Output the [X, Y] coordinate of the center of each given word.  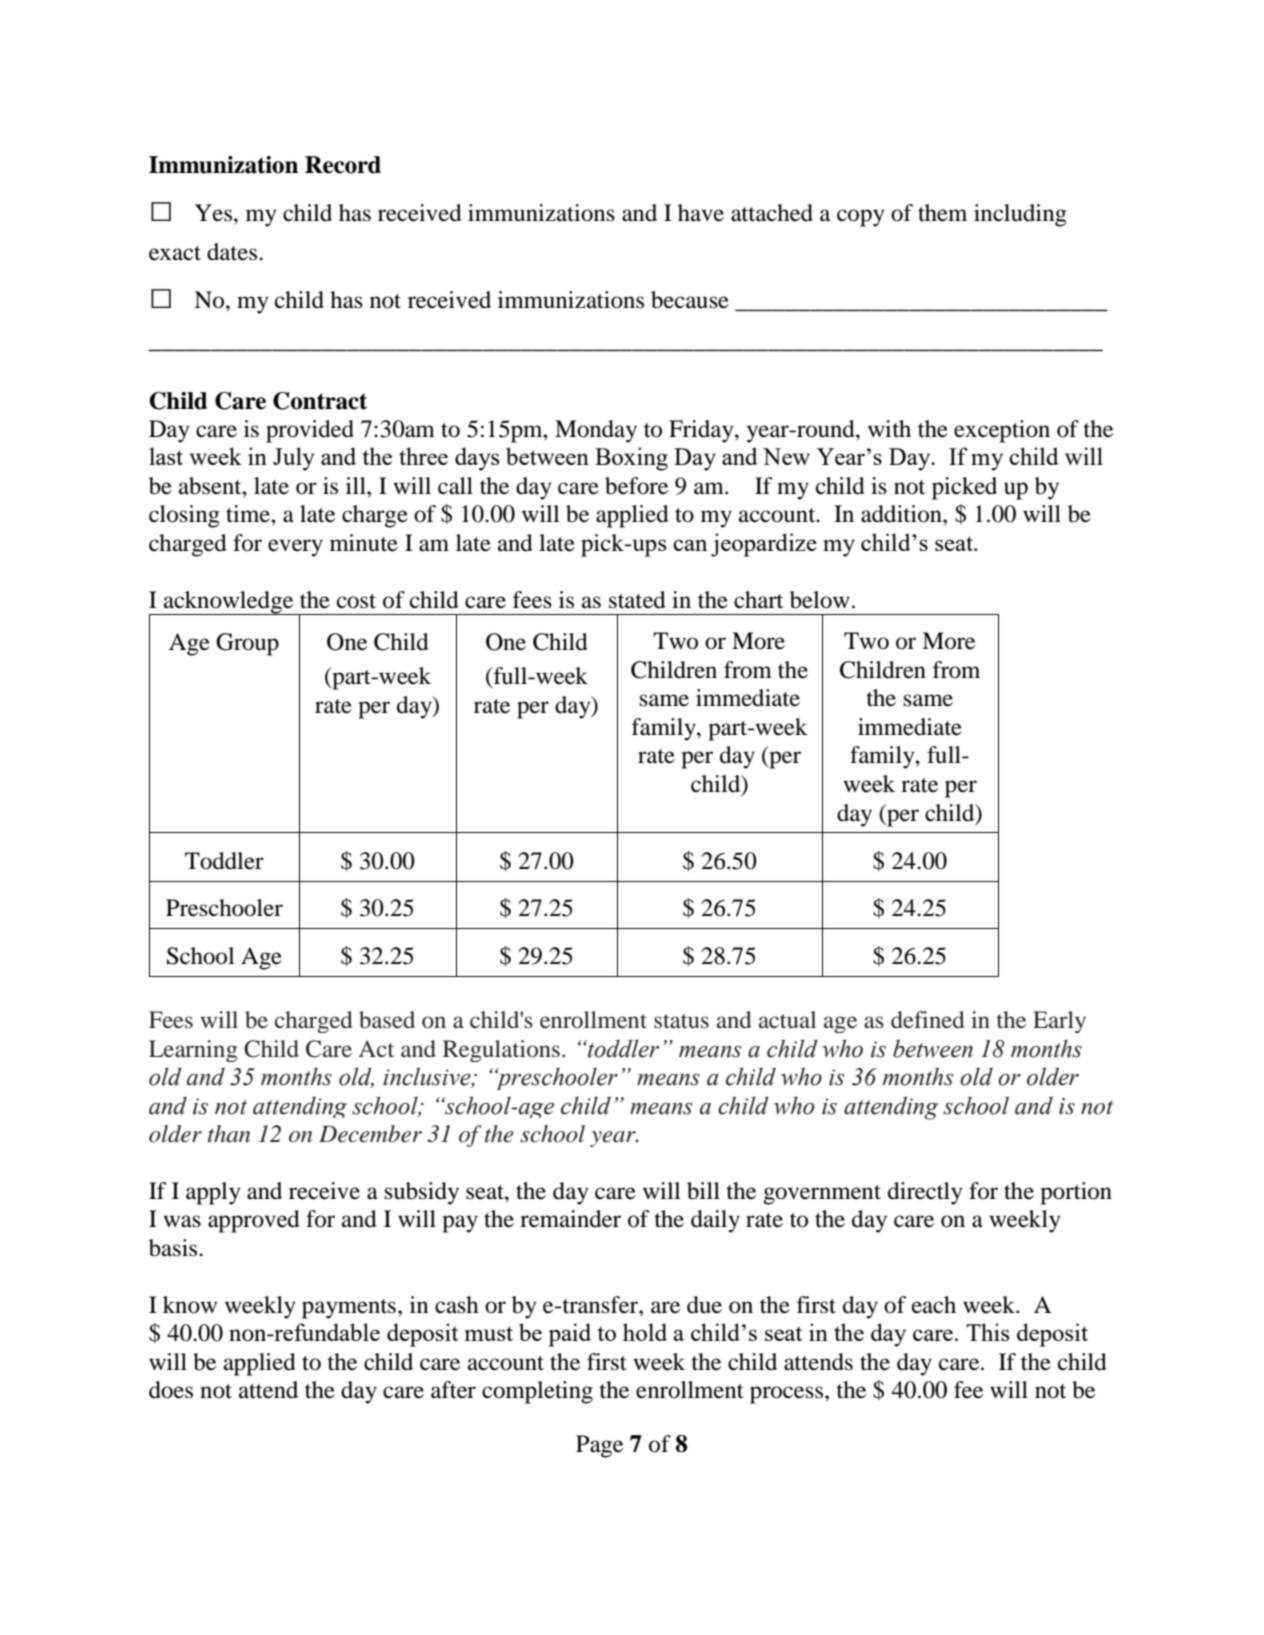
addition [902, 514]
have [701, 213]
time [249, 514]
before [636, 486]
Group [247, 644]
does [171, 1390]
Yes [213, 213]
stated [637, 600]
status [681, 1021]
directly [925, 1193]
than [229, 1134]
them [942, 213]
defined [928, 1020]
